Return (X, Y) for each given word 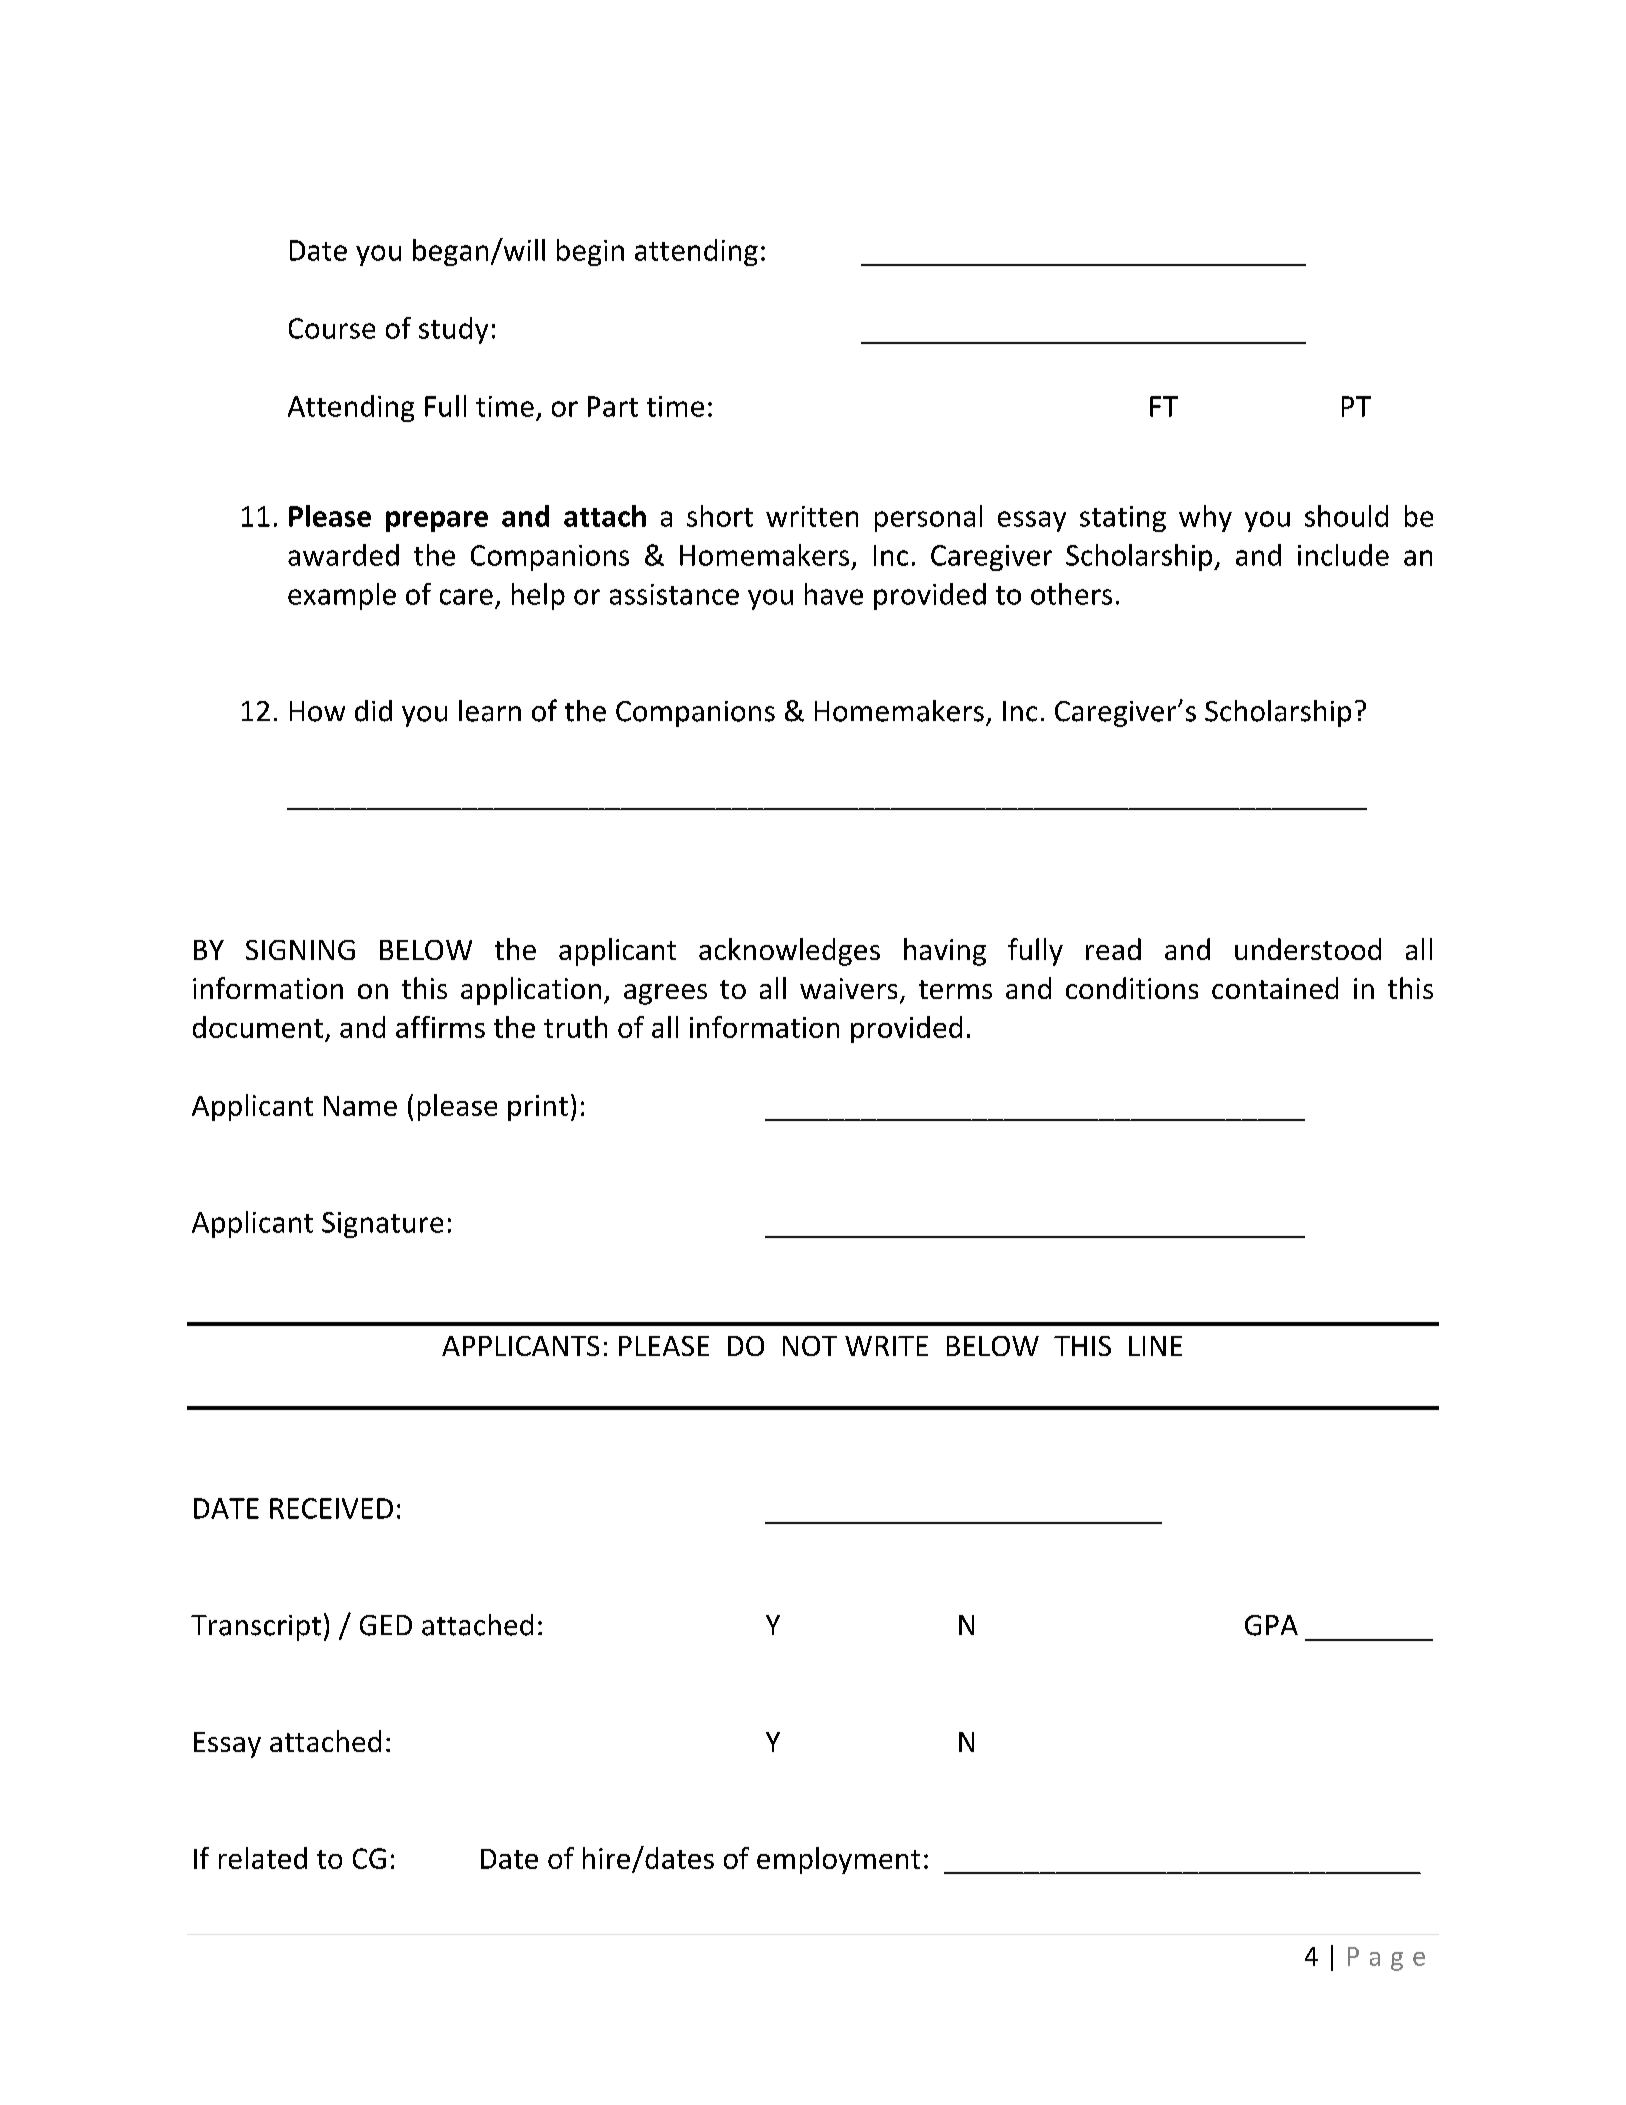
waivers (848, 988)
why (1205, 518)
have (834, 594)
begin (590, 252)
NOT (810, 1346)
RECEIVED (331, 1508)
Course (332, 328)
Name (360, 1106)
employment (838, 1860)
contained (1275, 988)
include (1343, 555)
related (263, 1858)
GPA (1271, 1625)
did (373, 711)
